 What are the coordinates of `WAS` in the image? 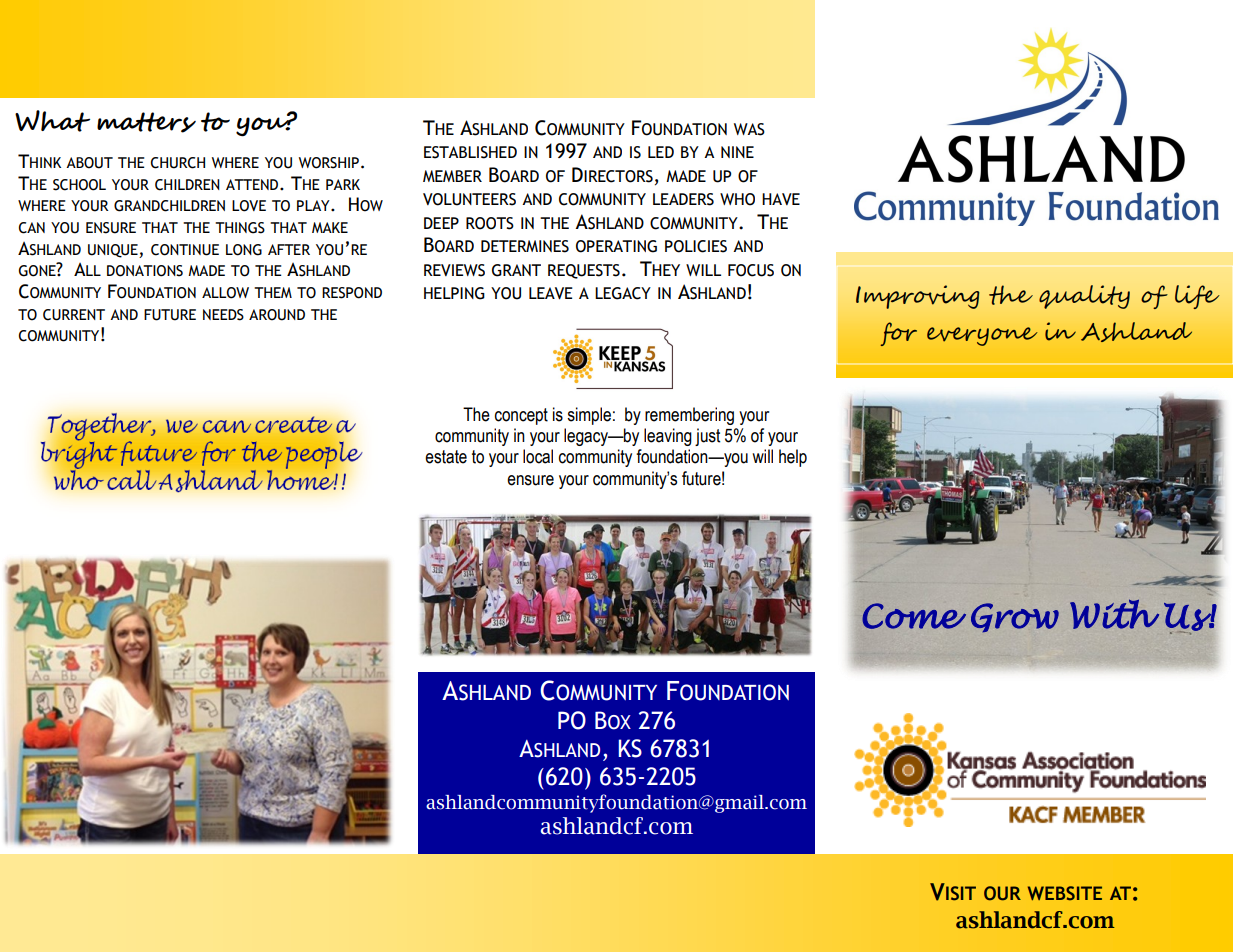 It's located at (749, 129).
